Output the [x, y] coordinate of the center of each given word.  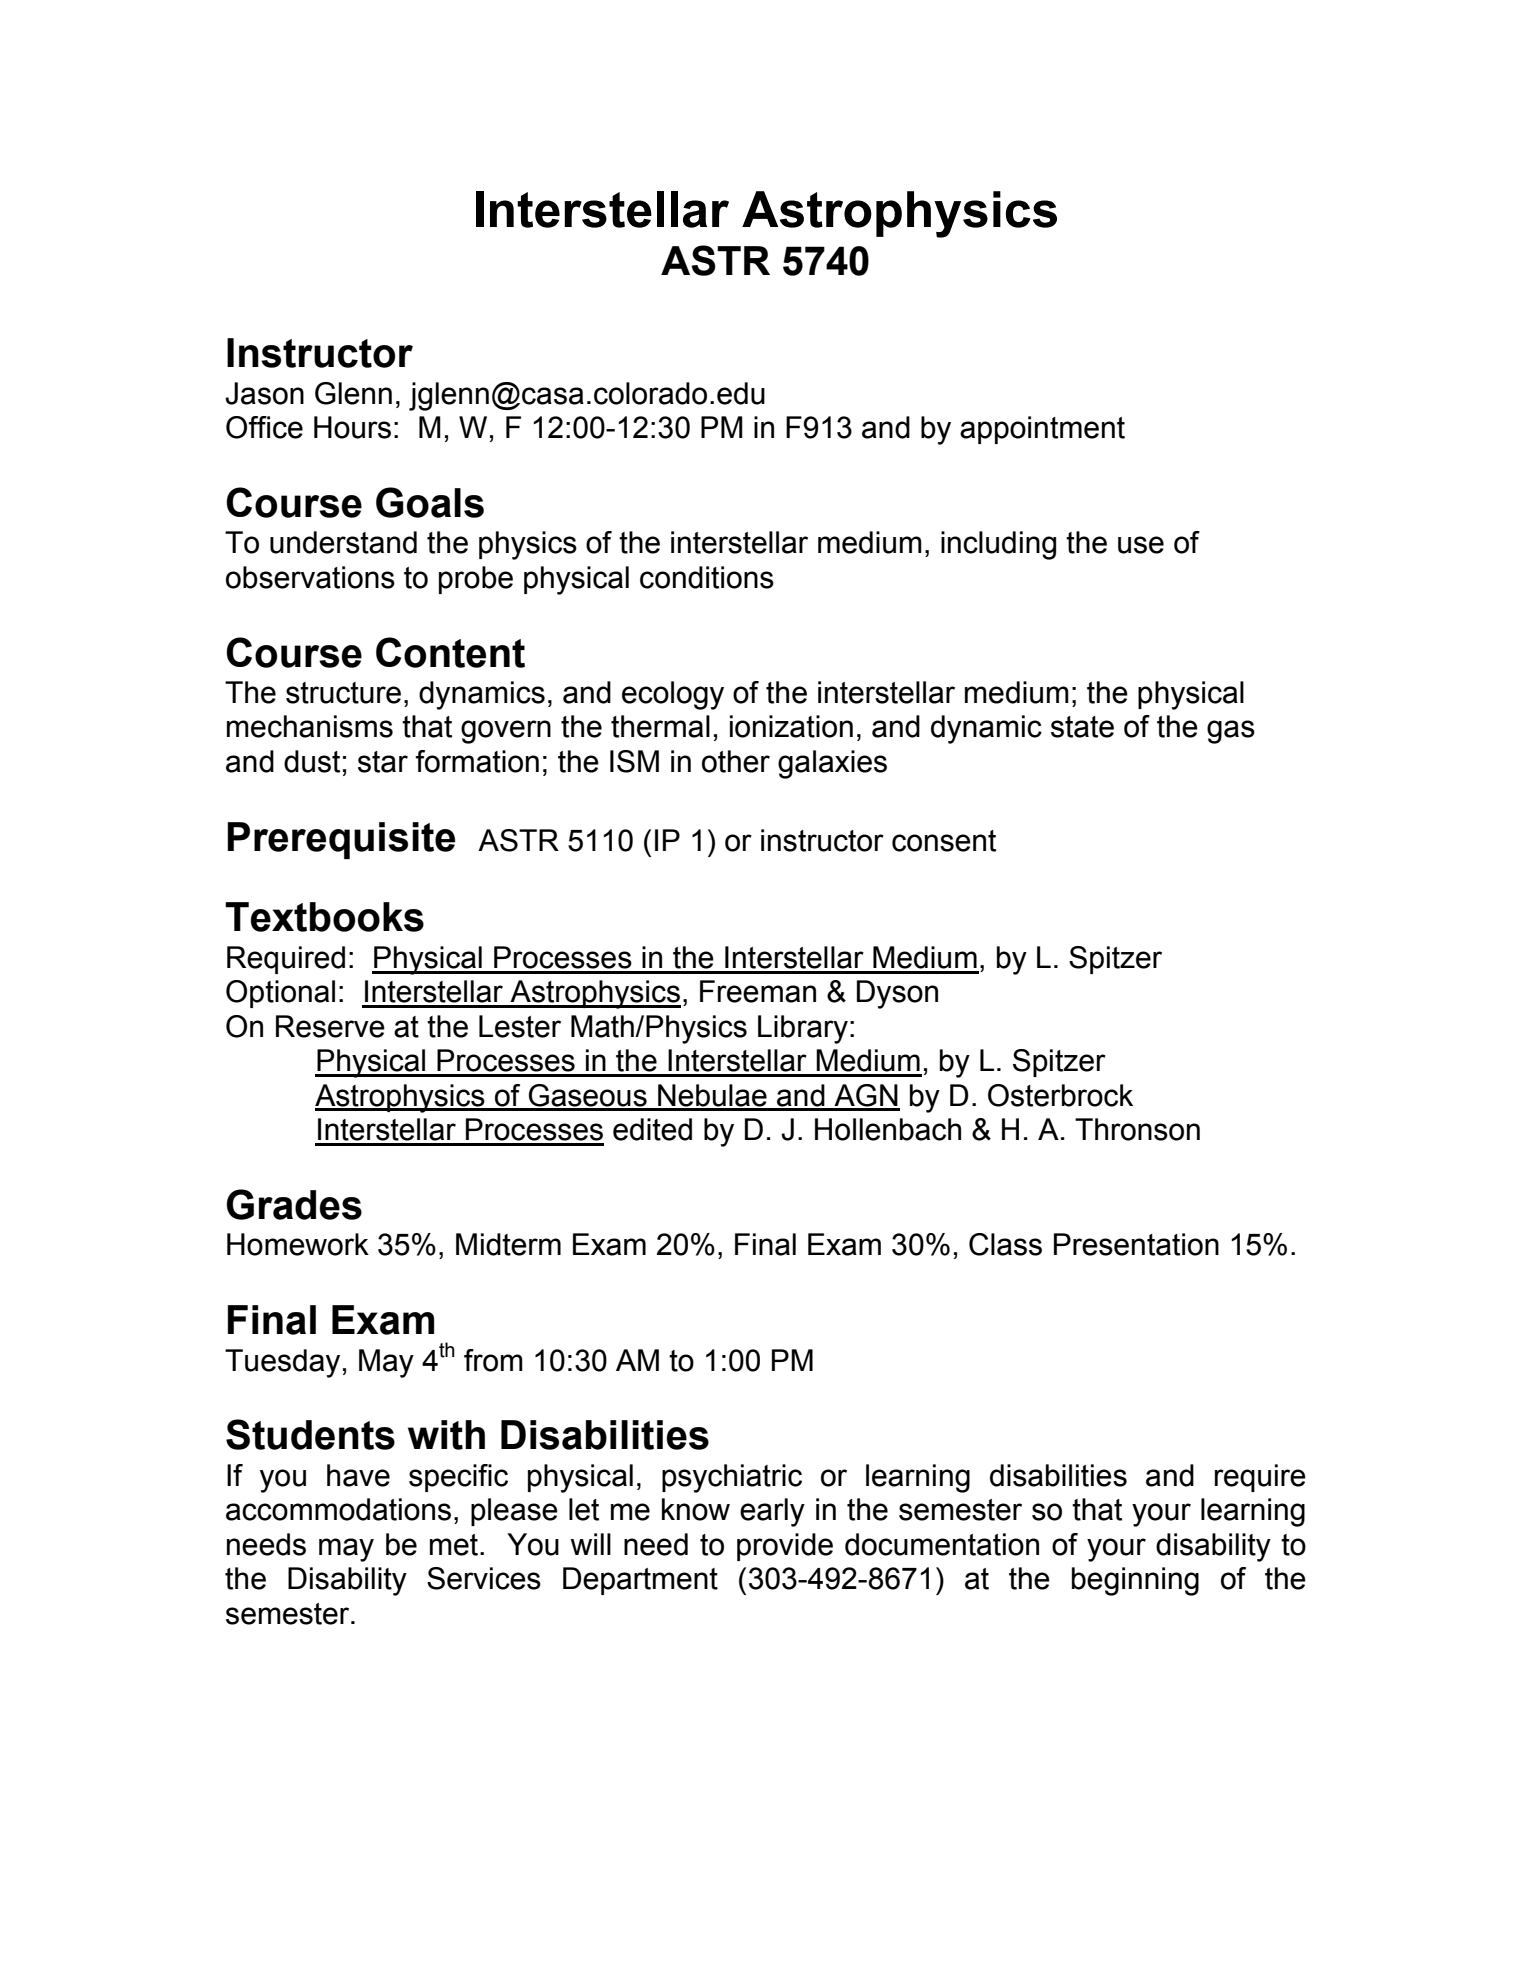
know [696, 1509]
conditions [707, 577]
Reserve [330, 1026]
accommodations [338, 1509]
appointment [1042, 430]
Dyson [897, 994]
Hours [352, 427]
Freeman [758, 991]
